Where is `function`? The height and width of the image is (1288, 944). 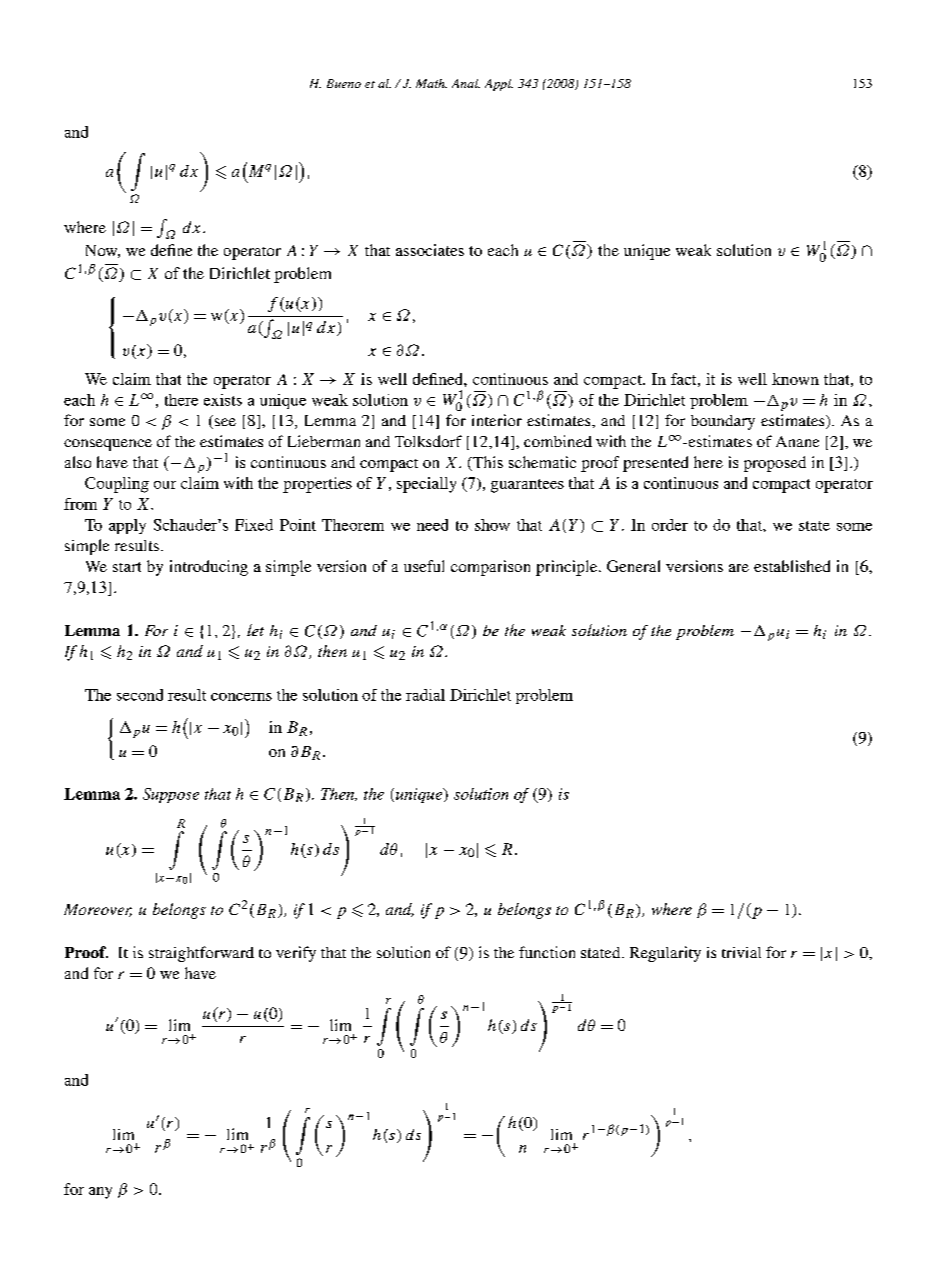 function is located at coordinates (547, 952).
